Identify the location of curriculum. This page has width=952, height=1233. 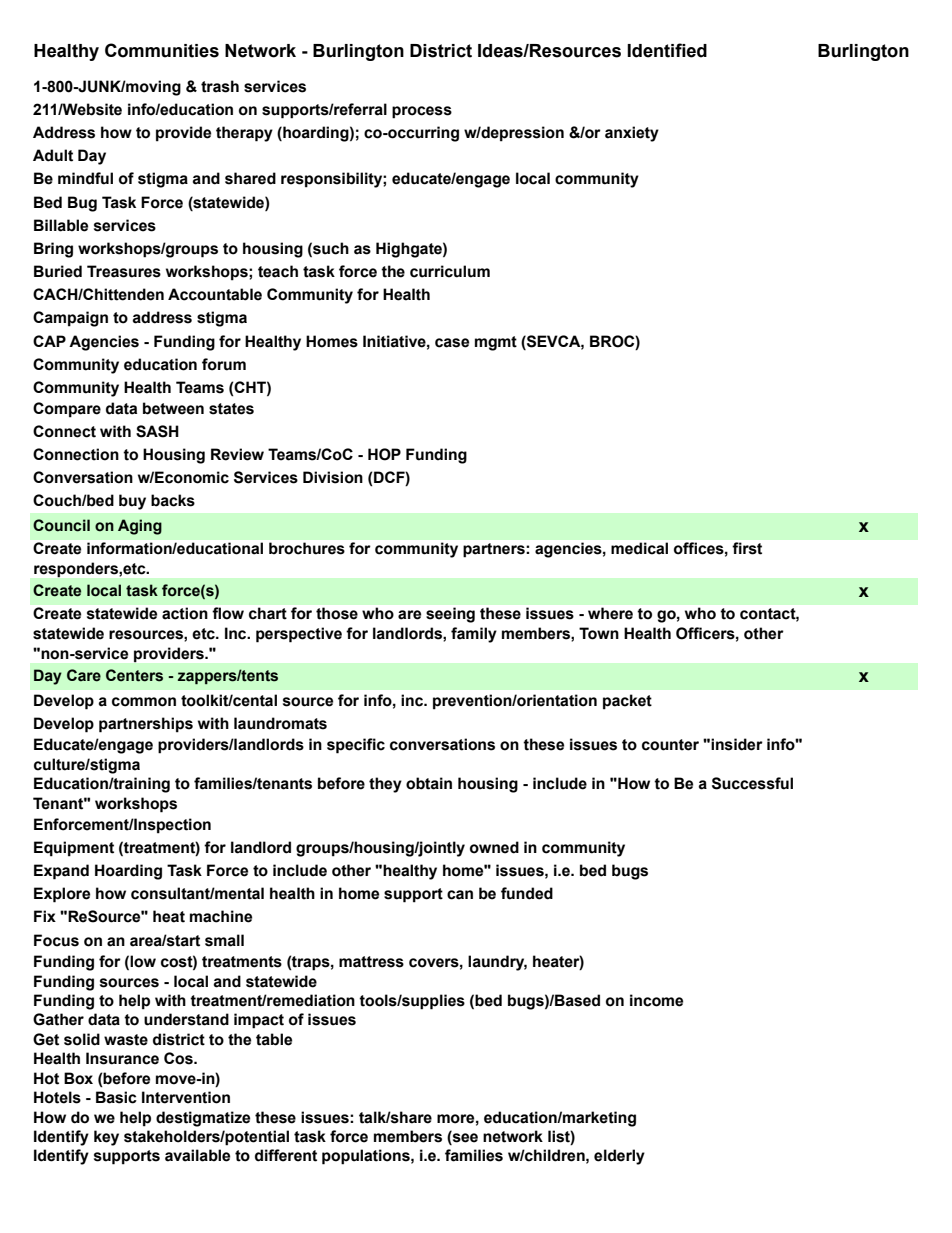
(450, 271).
